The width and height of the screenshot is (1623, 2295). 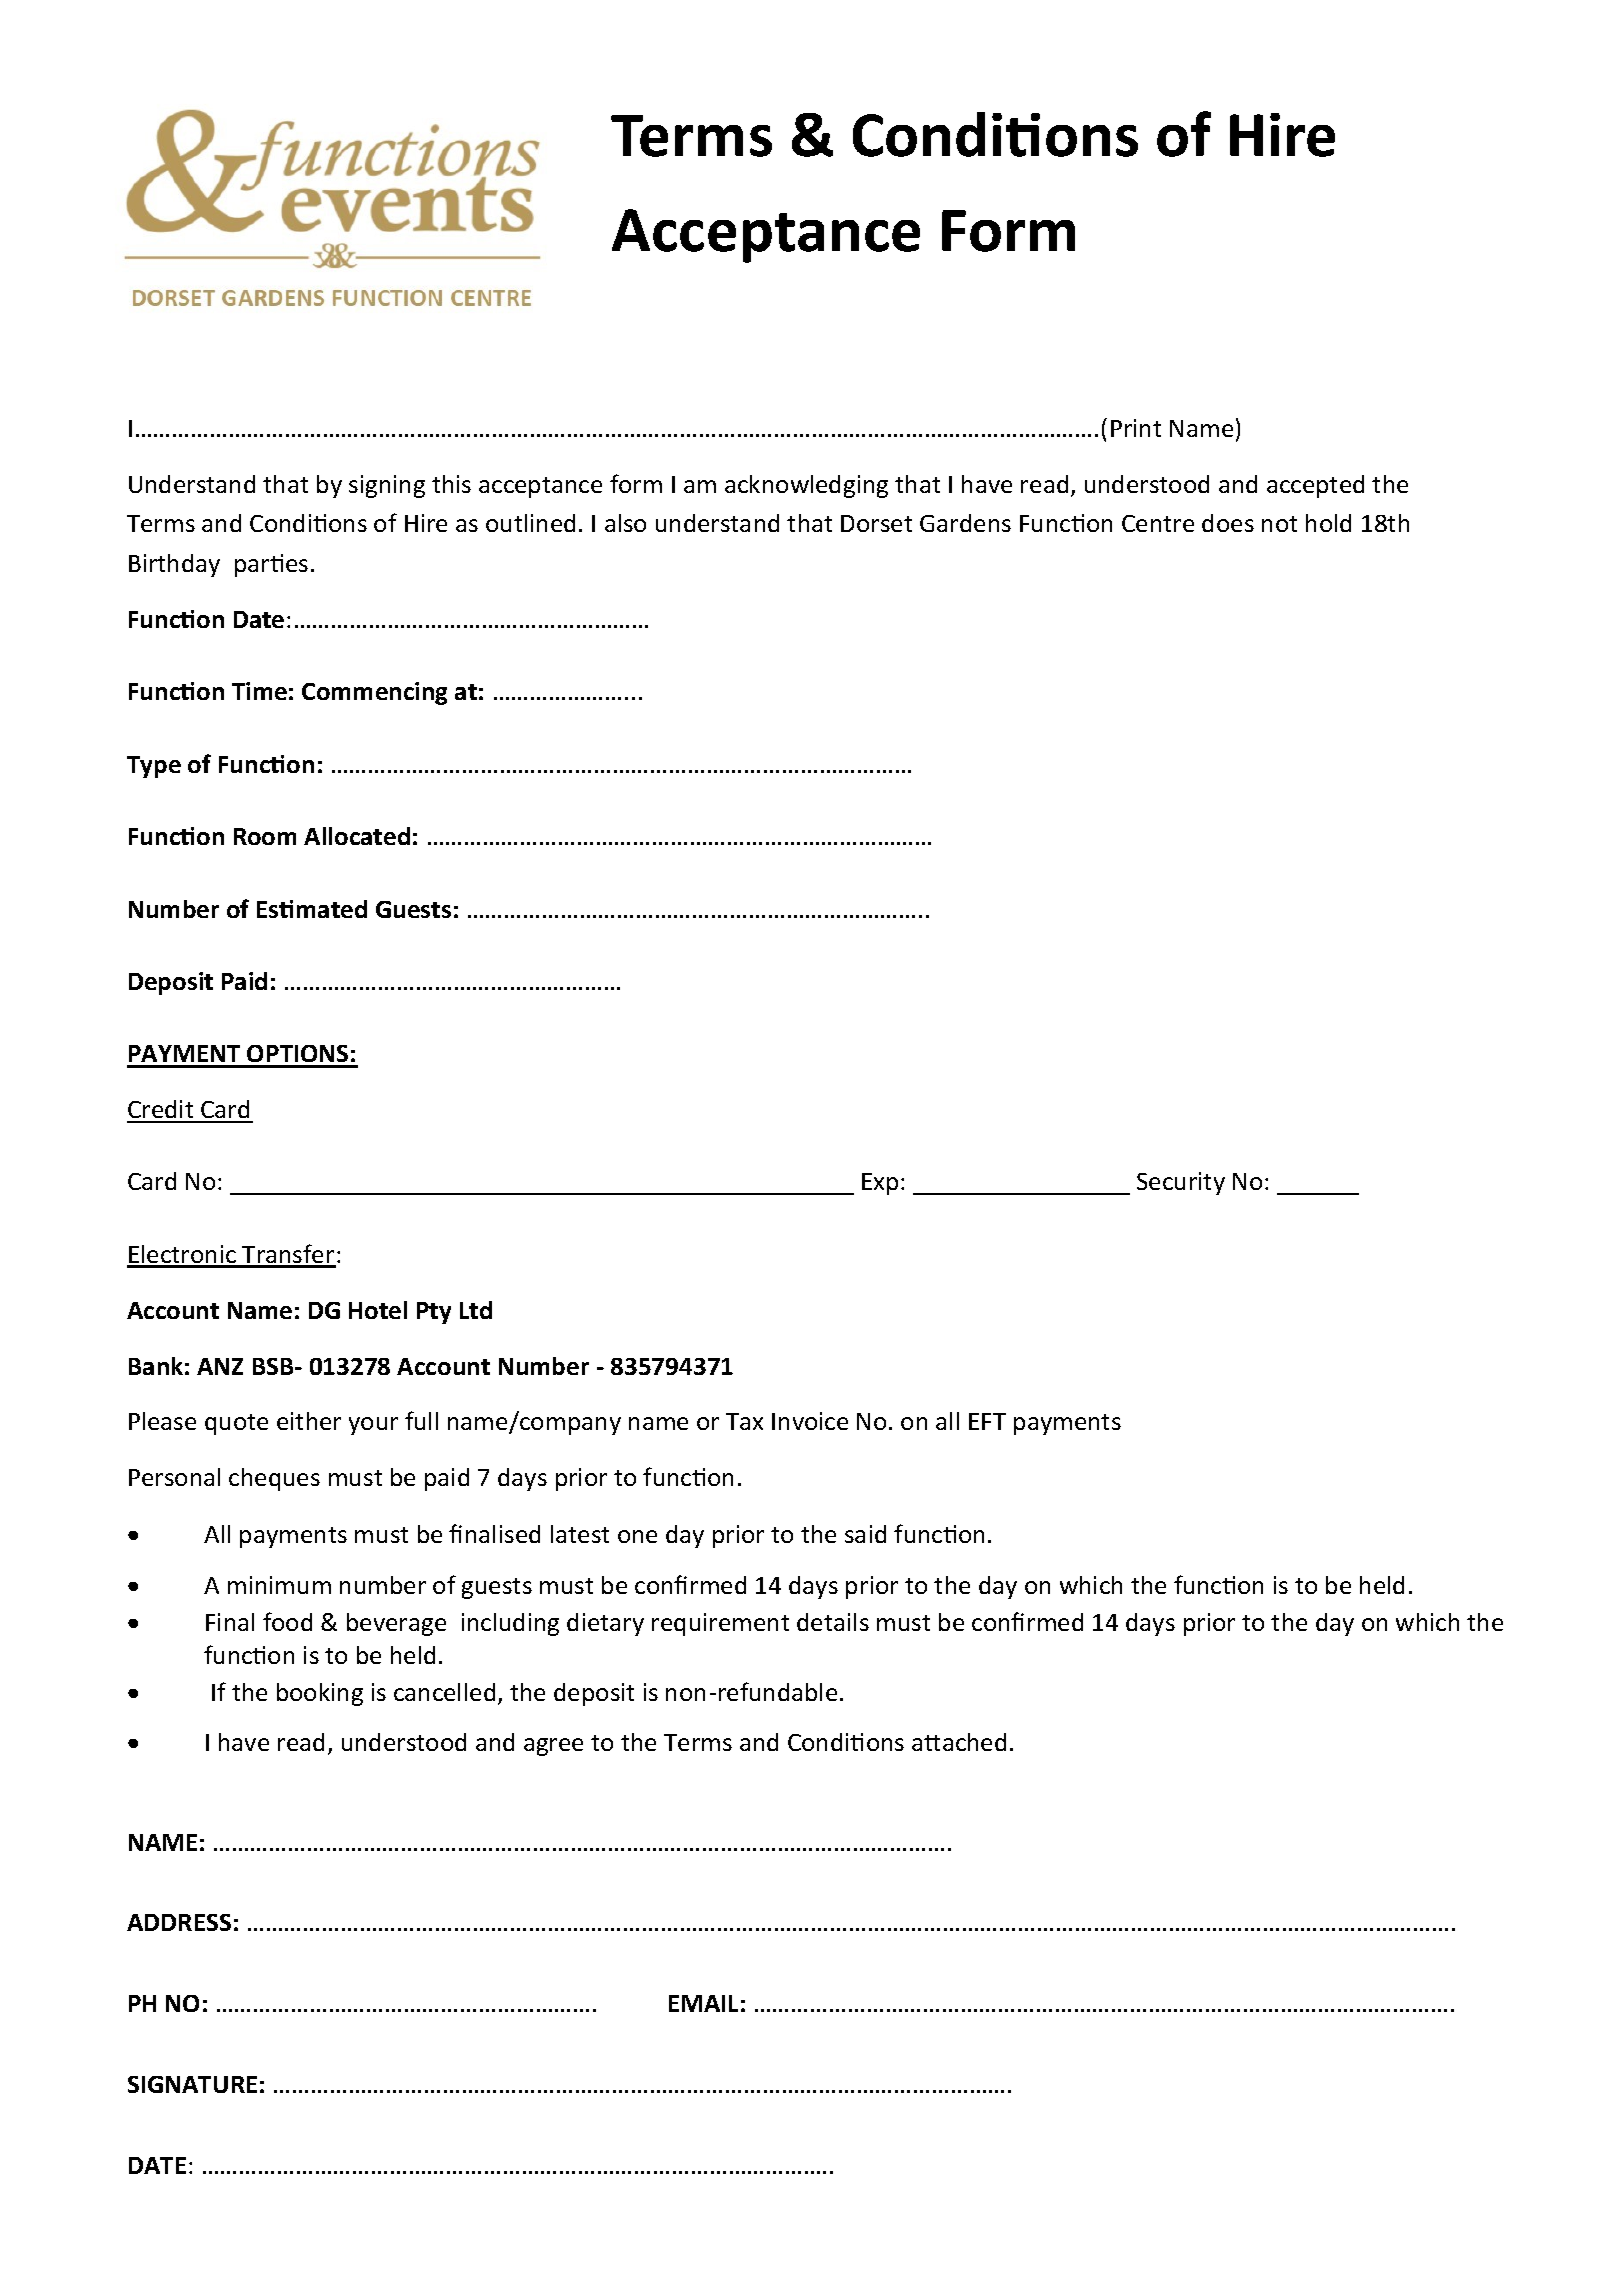 What do you see at coordinates (1158, 523) in the screenshot?
I see `Centre` at bounding box center [1158, 523].
